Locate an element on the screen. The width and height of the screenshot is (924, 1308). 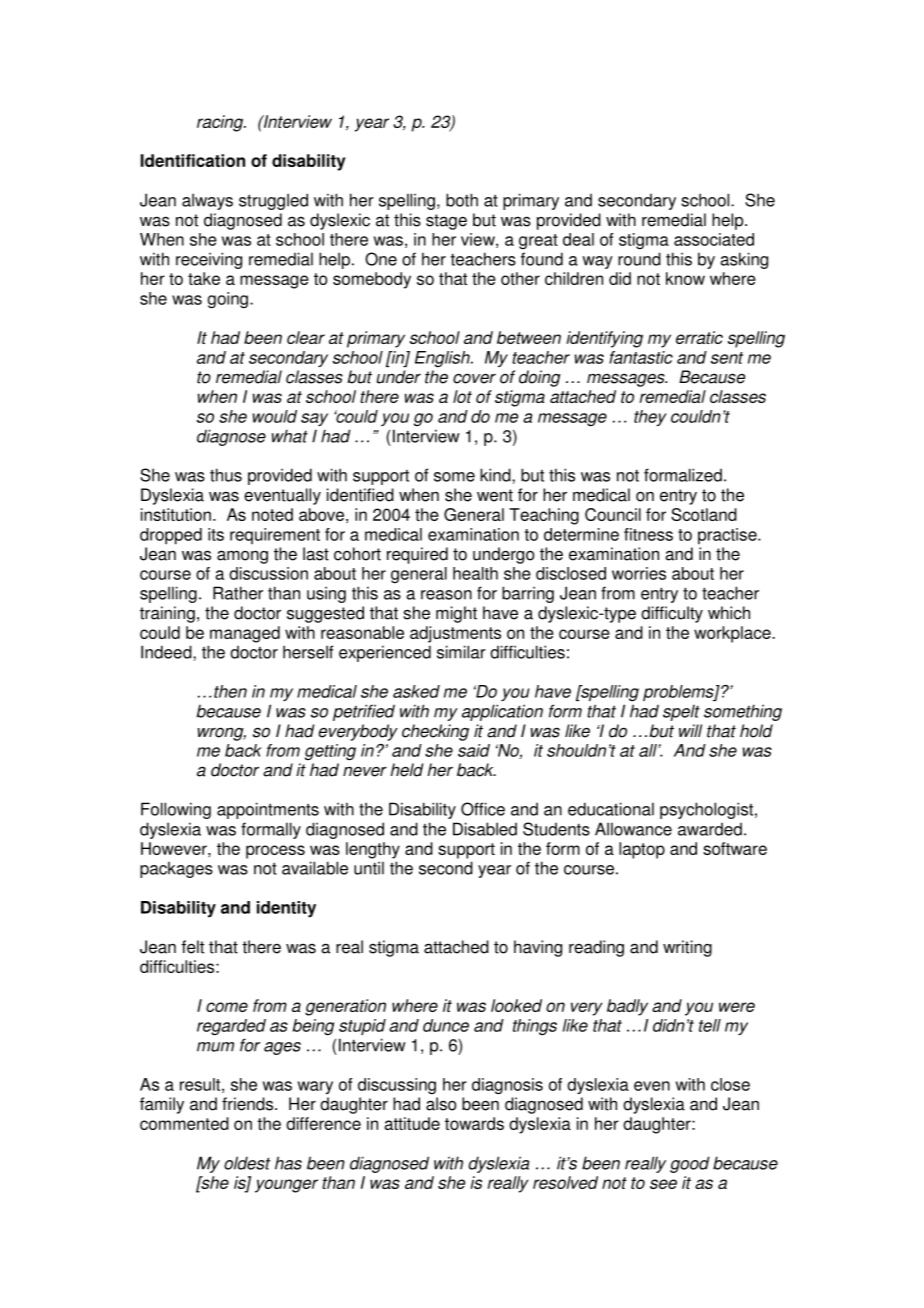
towards is located at coordinates (474, 1123).
